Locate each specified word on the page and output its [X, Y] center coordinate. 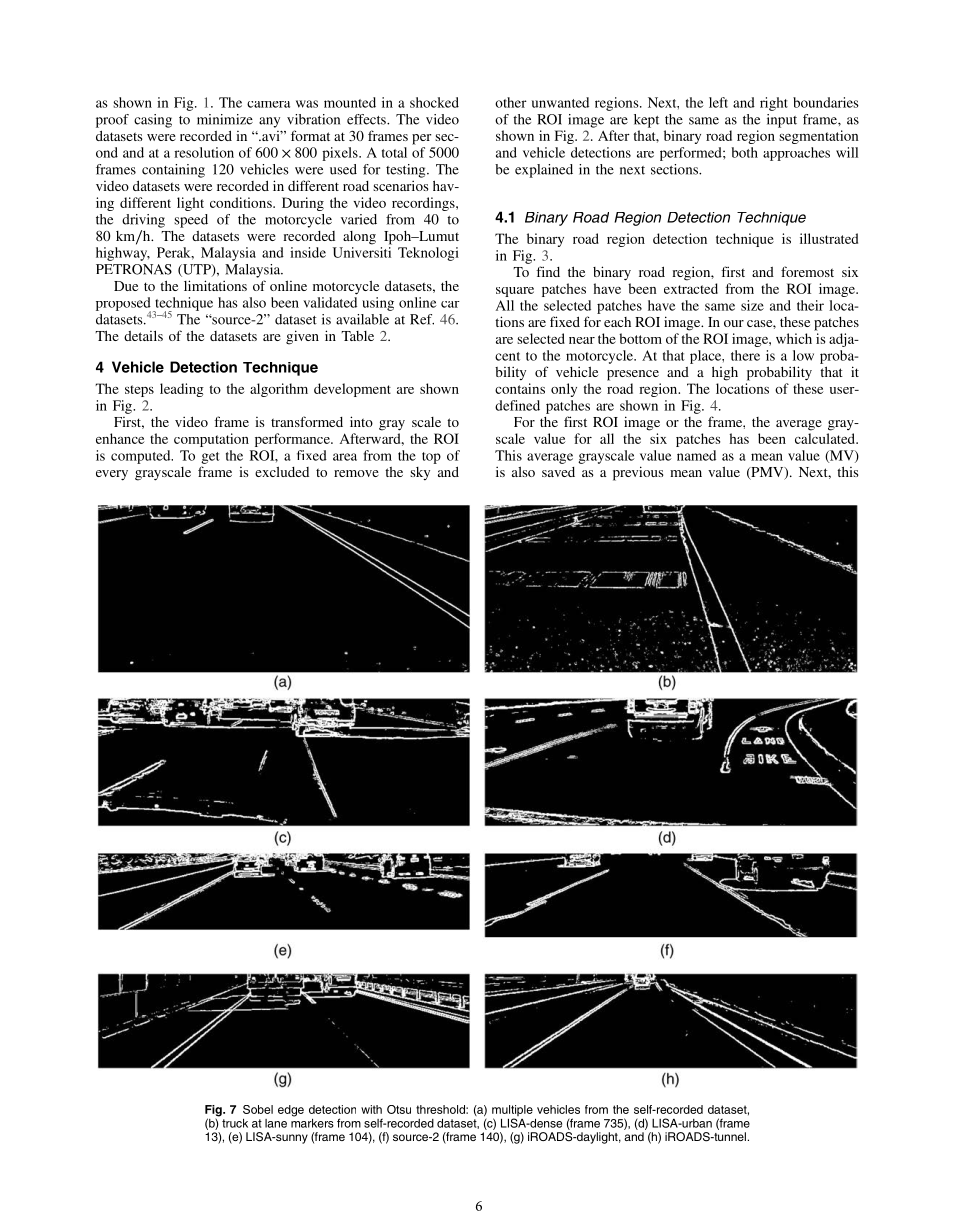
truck [235, 1123]
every [112, 475]
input [782, 121]
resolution [204, 152]
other [511, 102]
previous [638, 473]
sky [420, 473]
